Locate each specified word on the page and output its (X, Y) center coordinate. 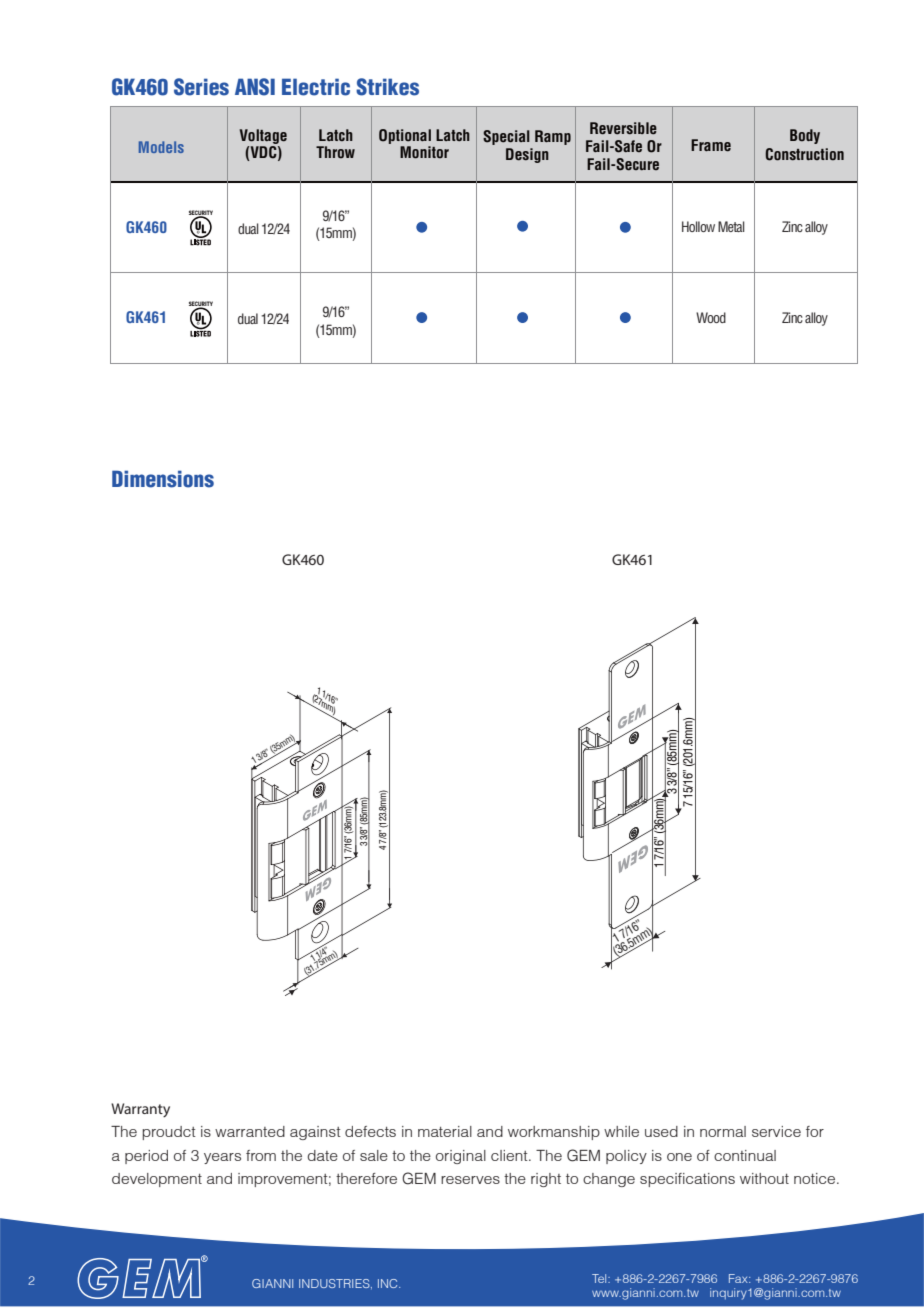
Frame (711, 145)
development (157, 1180)
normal (723, 1131)
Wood (711, 317)
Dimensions (163, 479)
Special (506, 137)
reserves (470, 1180)
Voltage (263, 136)
